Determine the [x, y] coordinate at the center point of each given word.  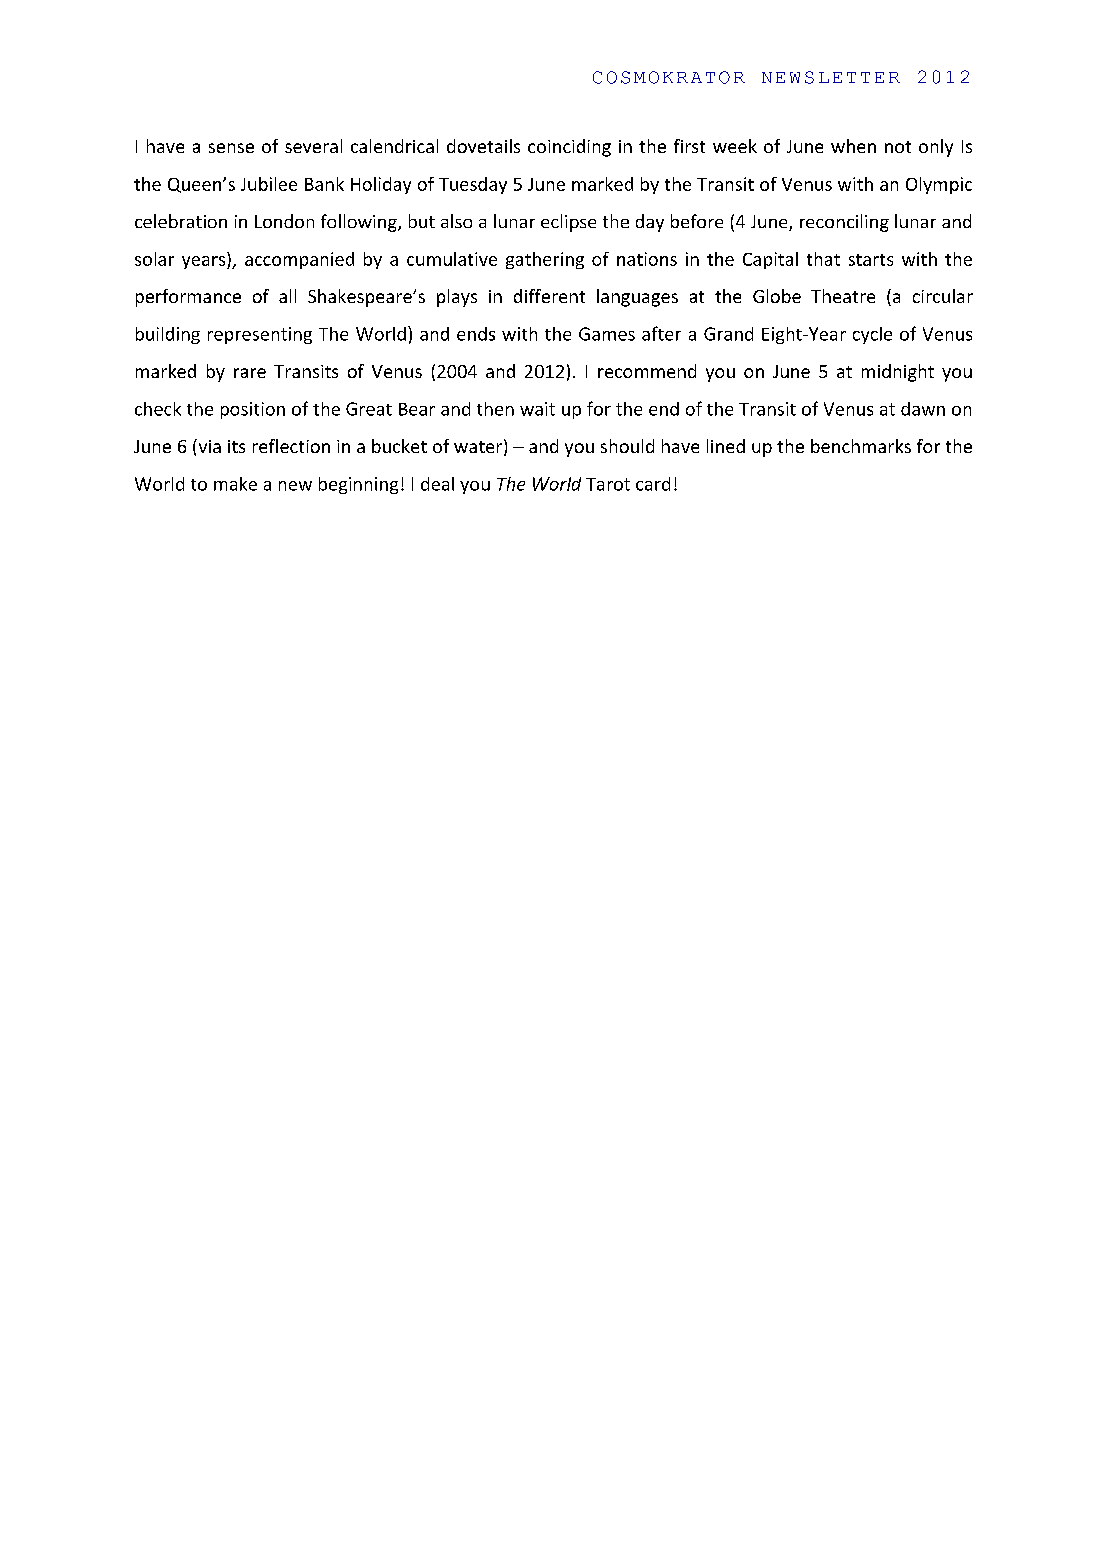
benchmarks [861, 446]
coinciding [569, 148]
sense [231, 148]
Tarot [608, 484]
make [235, 484]
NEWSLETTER [831, 77]
